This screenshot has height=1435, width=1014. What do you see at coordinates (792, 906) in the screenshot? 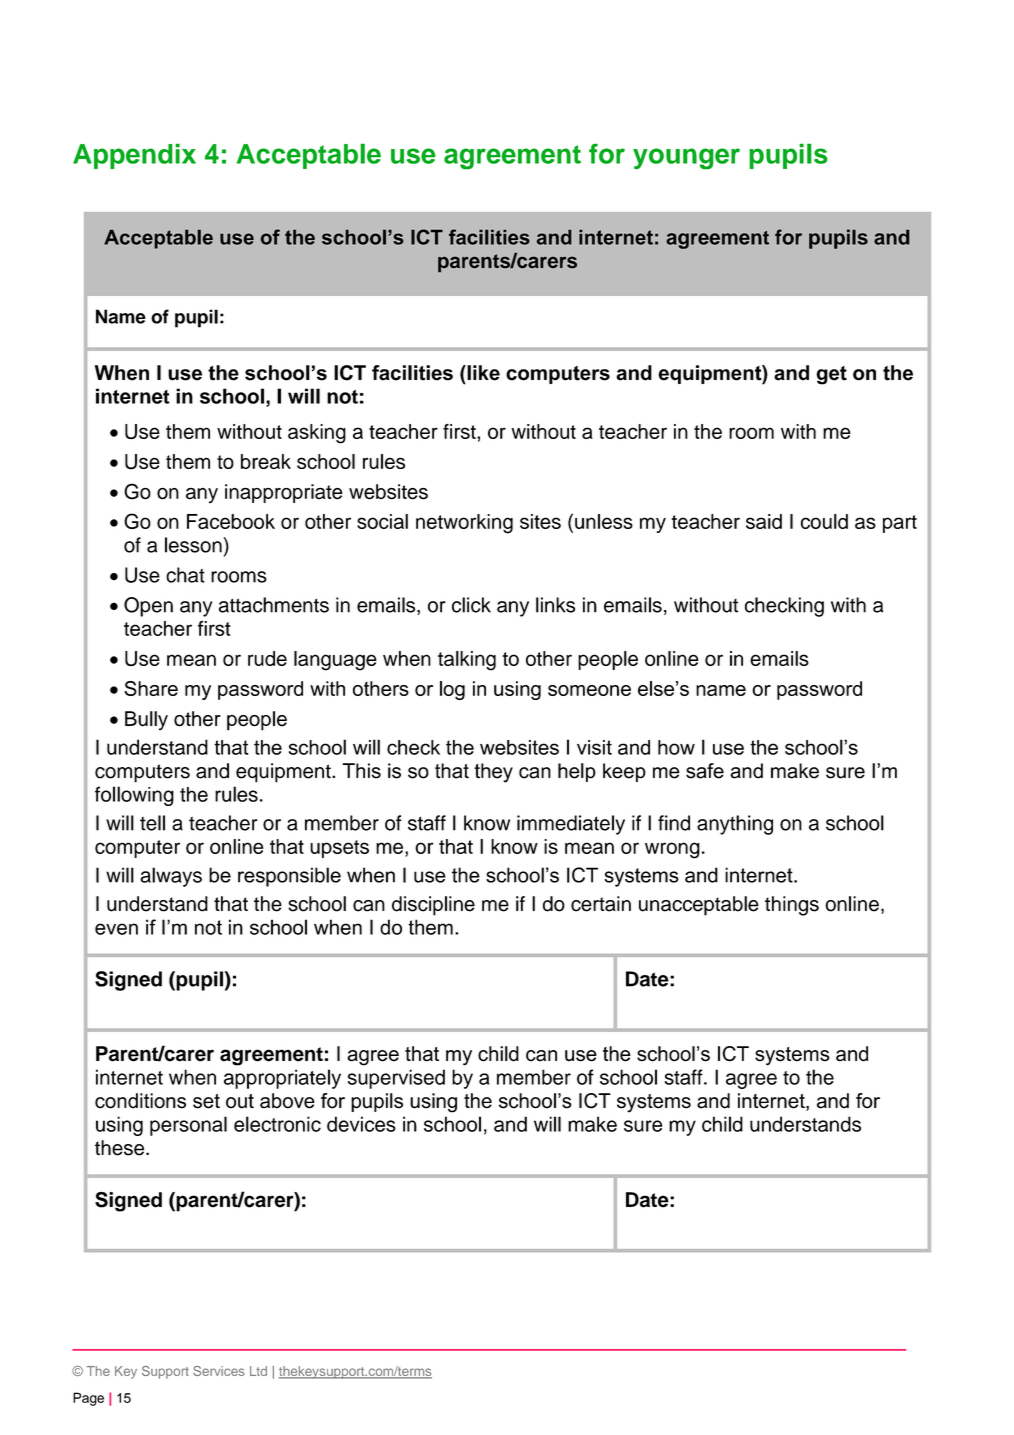
I see `things` at bounding box center [792, 906].
